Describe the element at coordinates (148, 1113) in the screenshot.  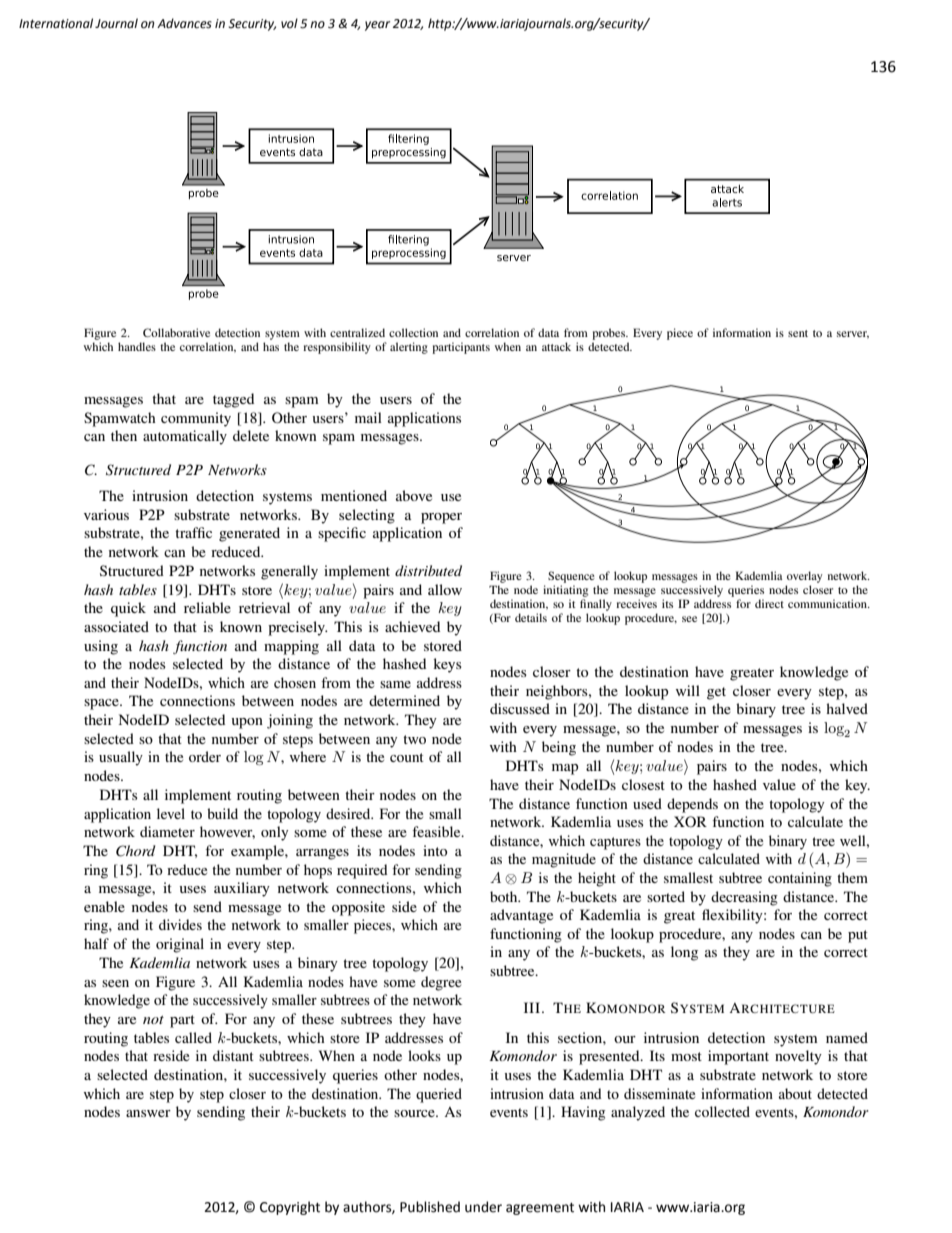
I see `answer` at that location.
